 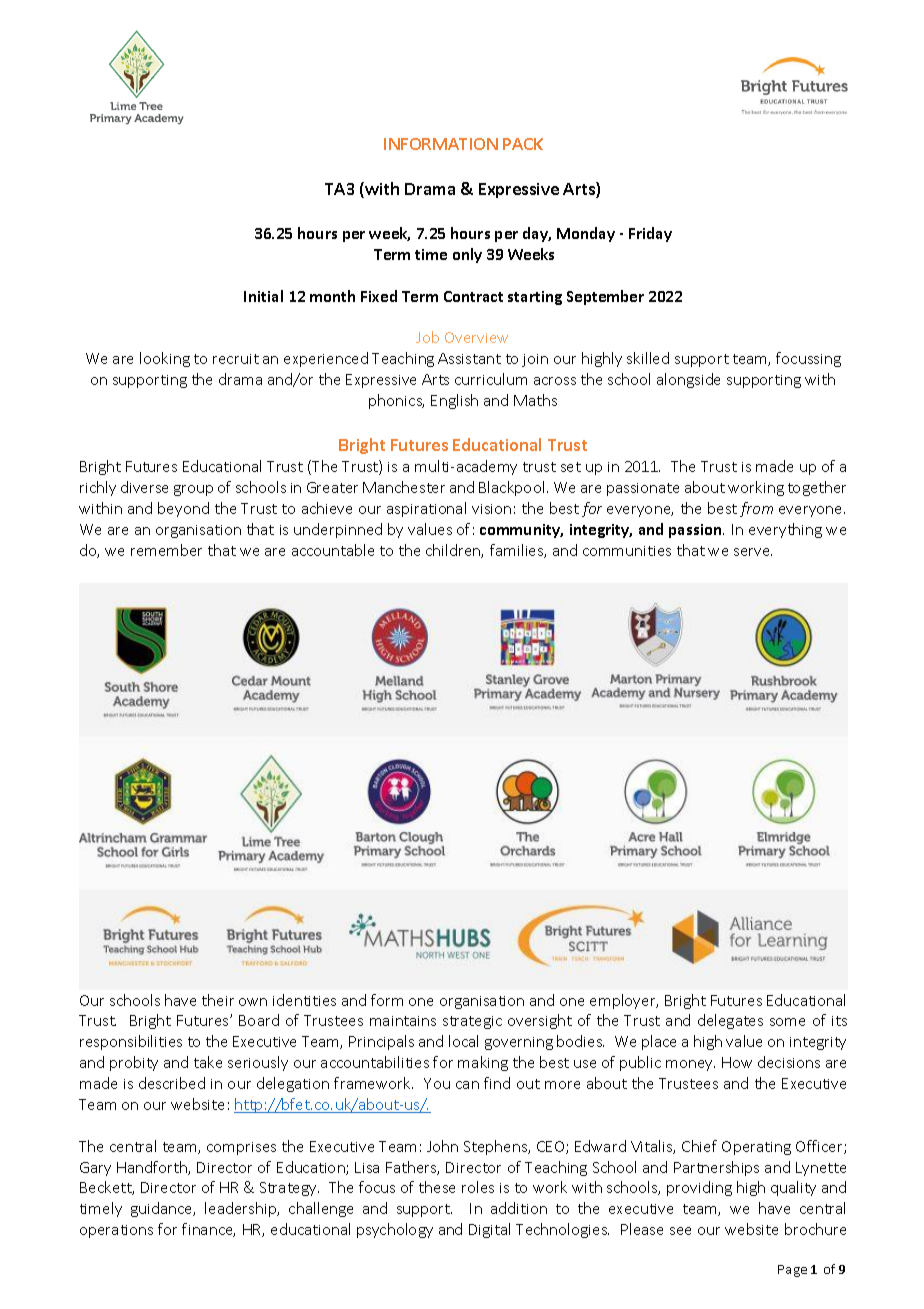 I want to click on Friday, so click(x=650, y=234).
